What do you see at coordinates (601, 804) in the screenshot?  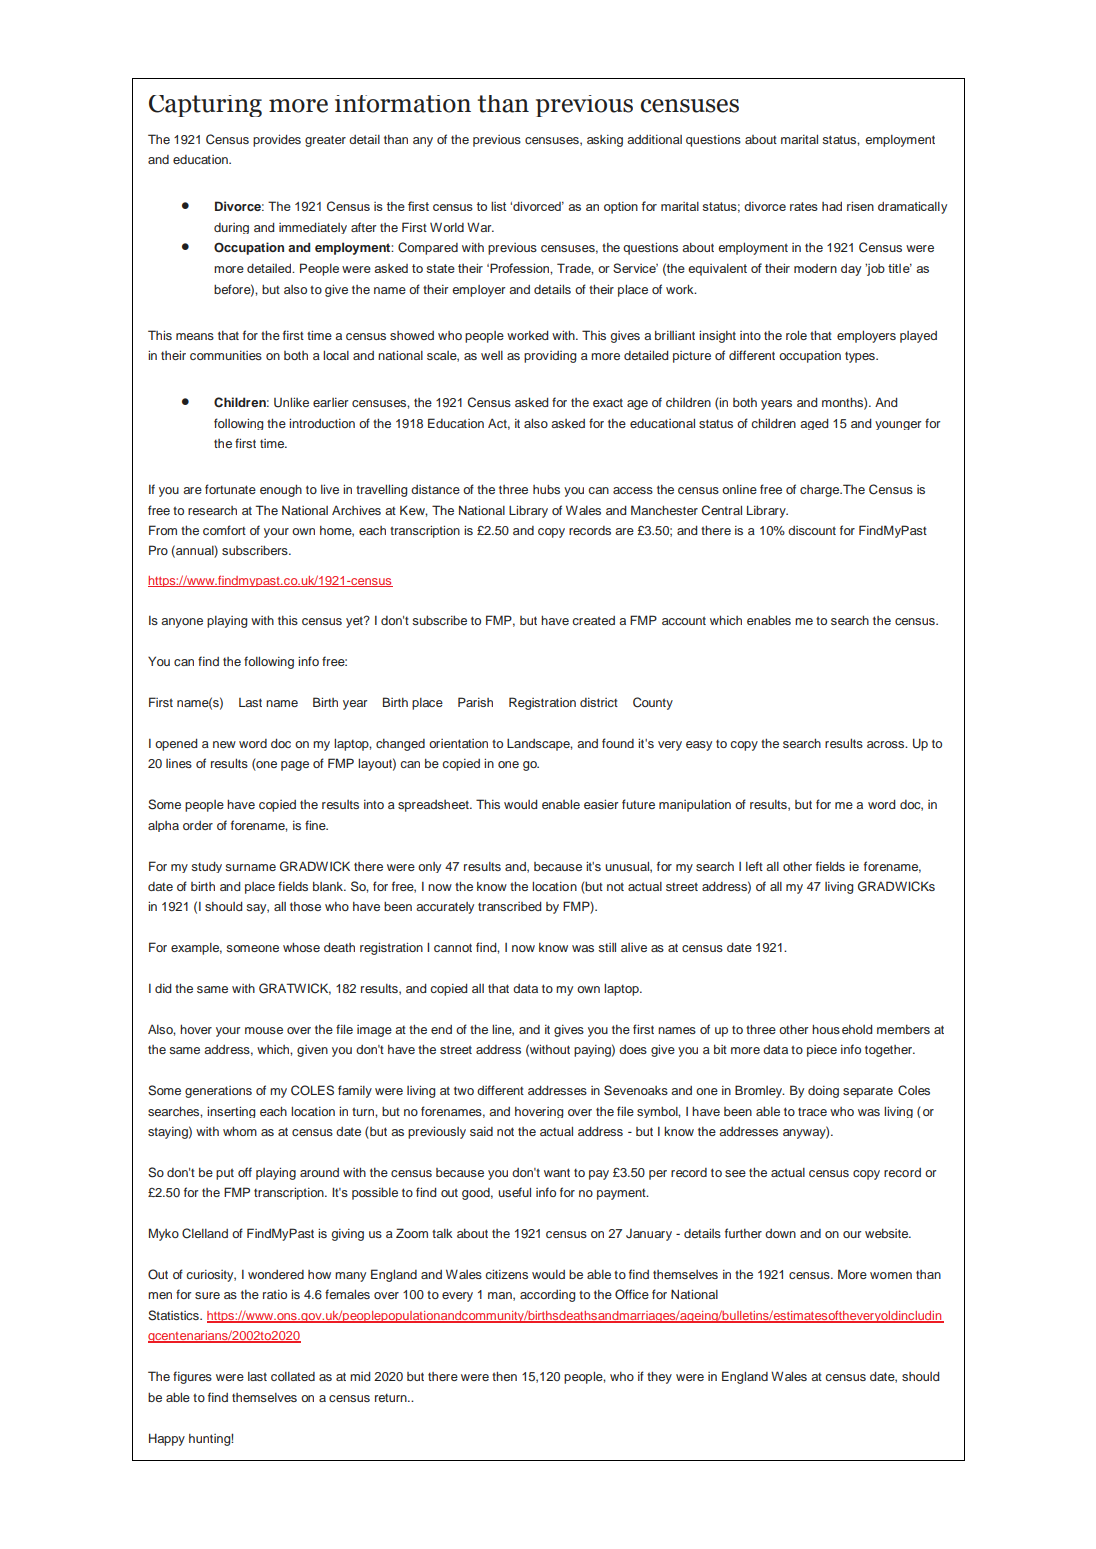 I see `easier` at bounding box center [601, 804].
